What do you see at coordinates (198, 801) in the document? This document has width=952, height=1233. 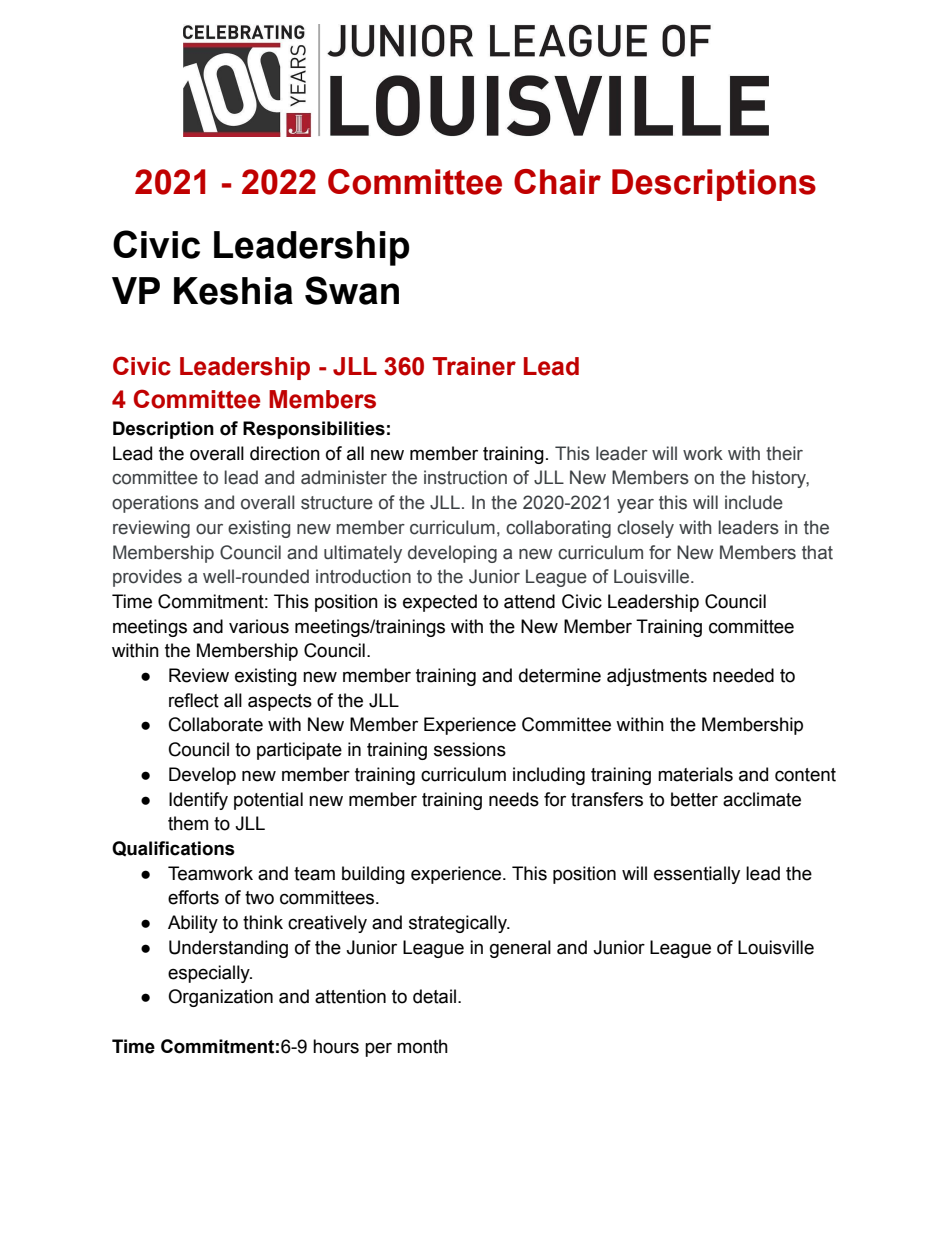 I see `Identify` at bounding box center [198, 801].
